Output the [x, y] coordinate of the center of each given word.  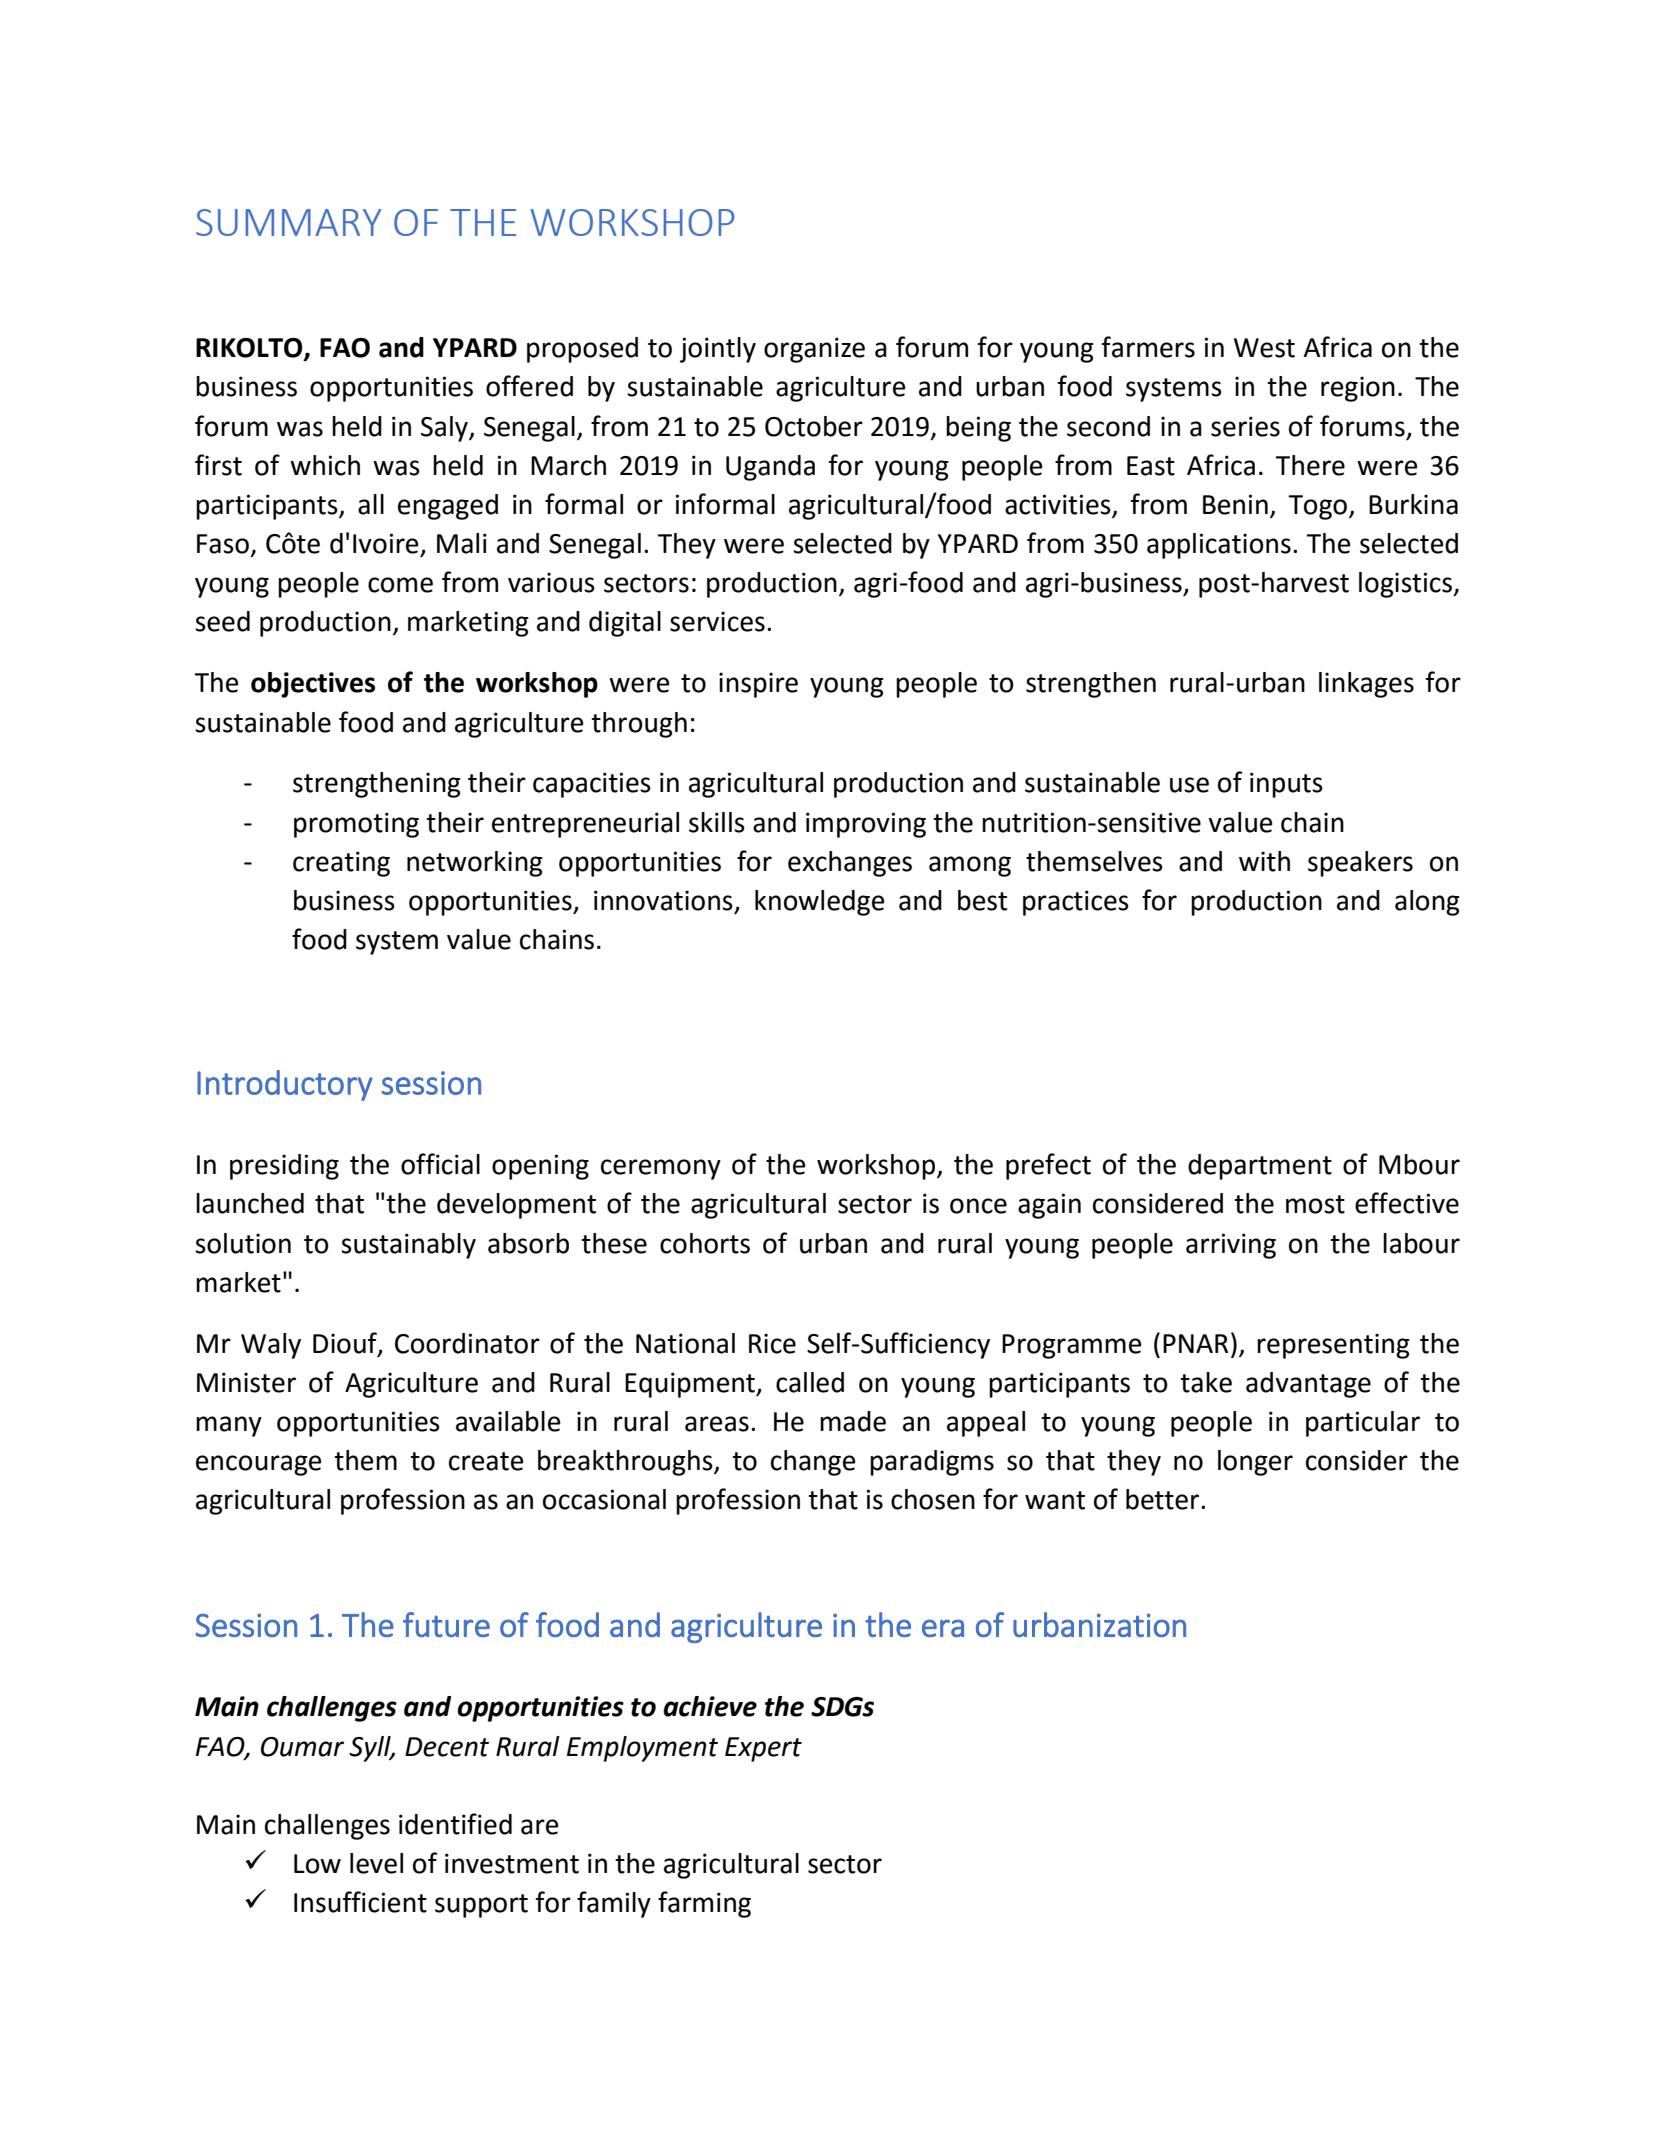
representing [1333, 1346]
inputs [1286, 785]
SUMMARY [288, 222]
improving [866, 825]
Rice [772, 1343]
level [376, 1863]
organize [814, 350]
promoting [356, 825]
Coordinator [467, 1343]
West [1264, 348]
